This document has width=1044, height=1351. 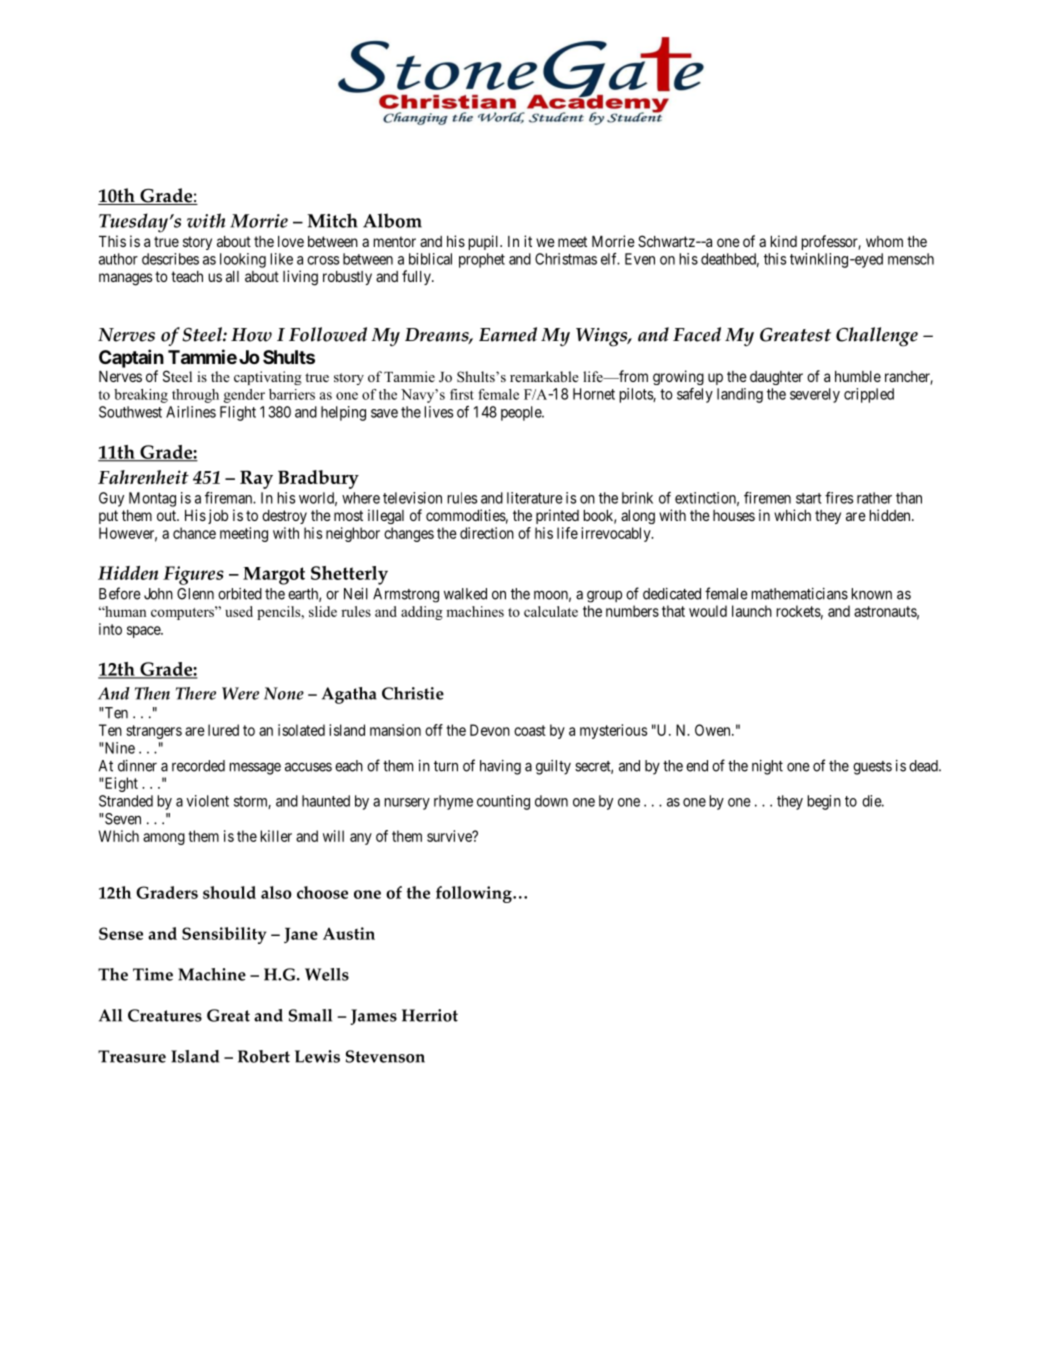 What do you see at coordinates (373, 1017) in the document?
I see `James` at bounding box center [373, 1017].
